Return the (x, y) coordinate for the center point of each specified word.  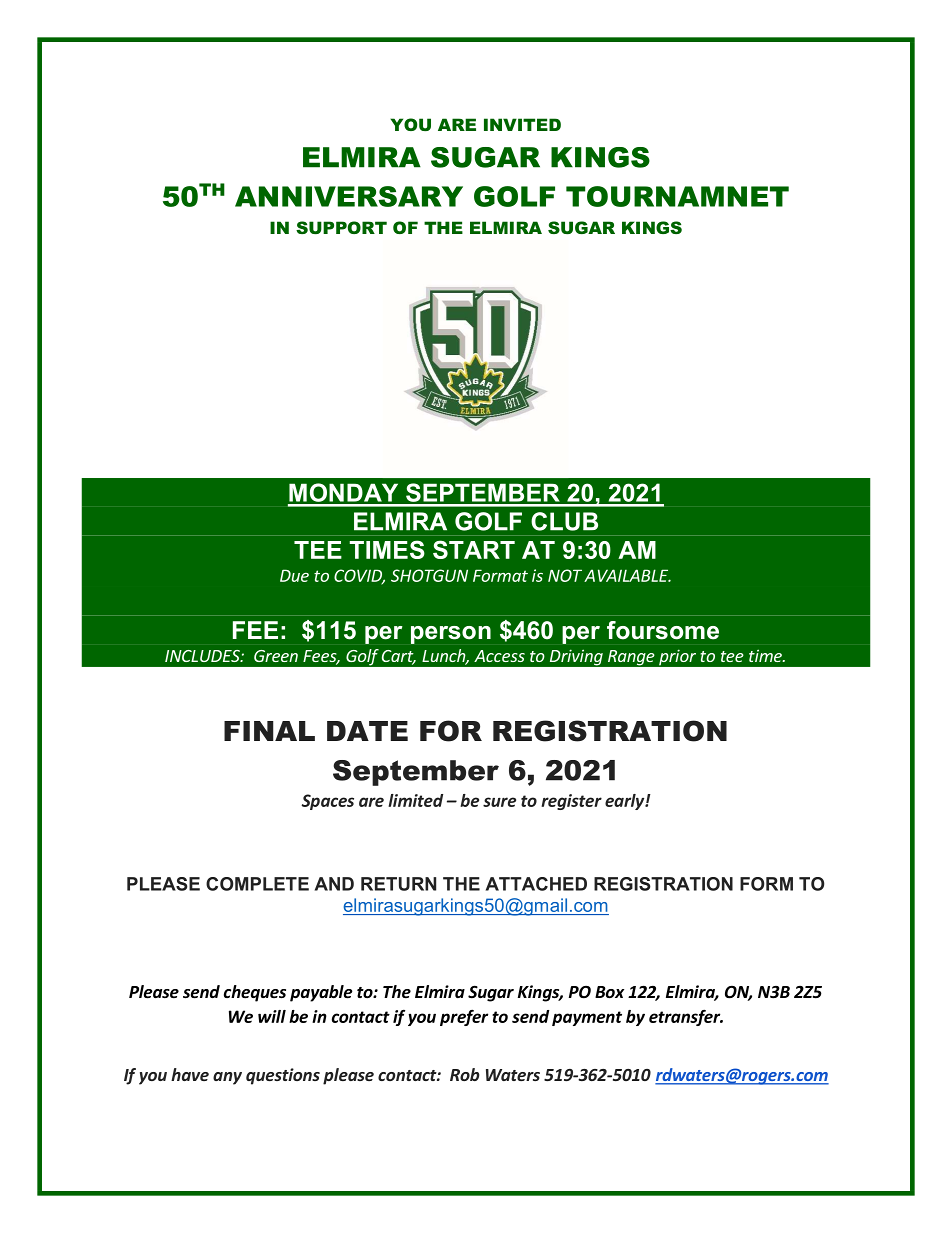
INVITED (522, 124)
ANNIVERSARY (349, 196)
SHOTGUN (429, 575)
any (227, 1078)
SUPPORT (341, 227)
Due (294, 575)
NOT (565, 575)
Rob (464, 1074)
